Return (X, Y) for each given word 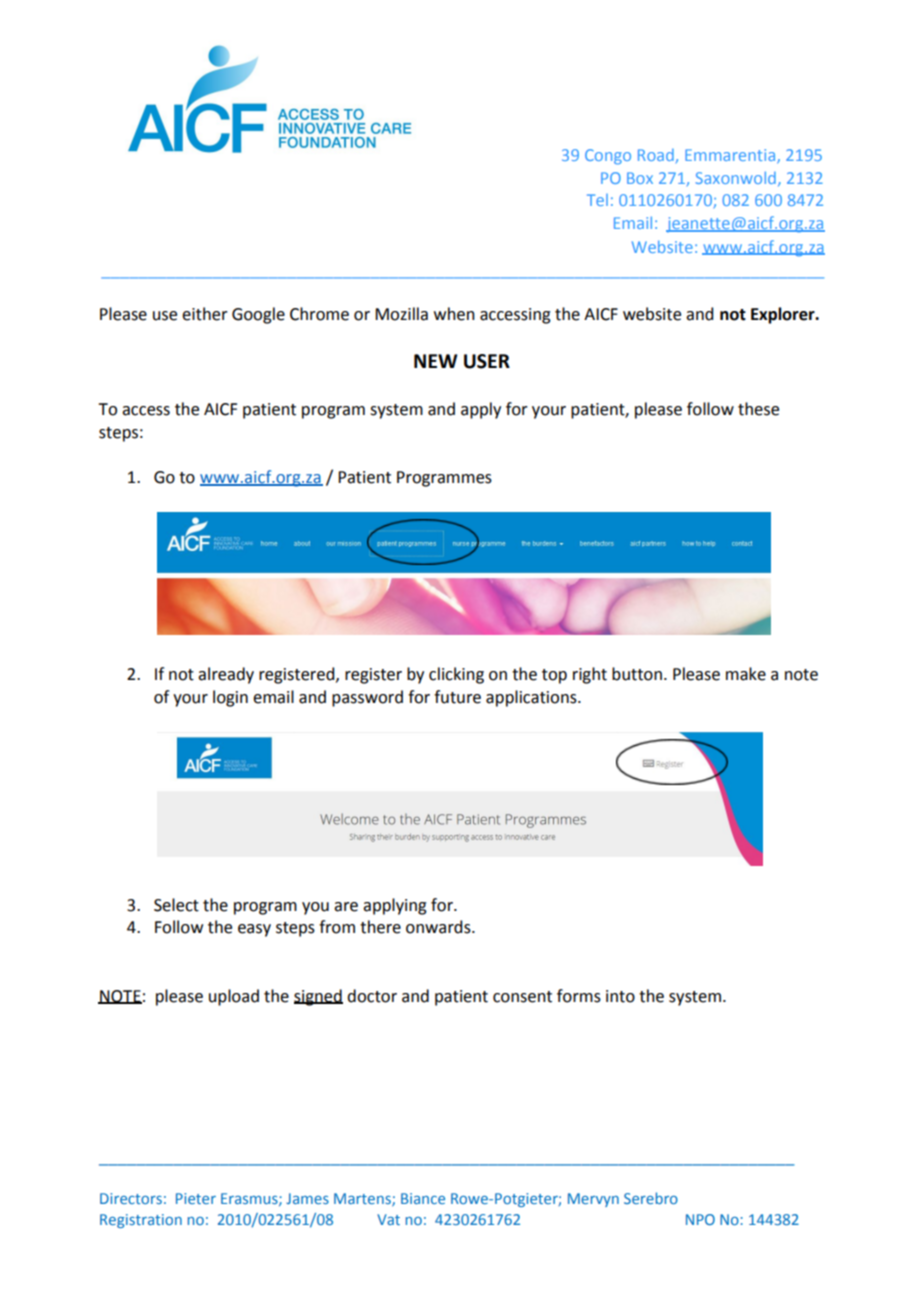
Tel (597, 200)
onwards (439, 927)
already (226, 675)
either (205, 314)
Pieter (196, 1198)
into (620, 996)
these (758, 409)
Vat (388, 1219)
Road (656, 155)
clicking (456, 675)
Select (176, 905)
